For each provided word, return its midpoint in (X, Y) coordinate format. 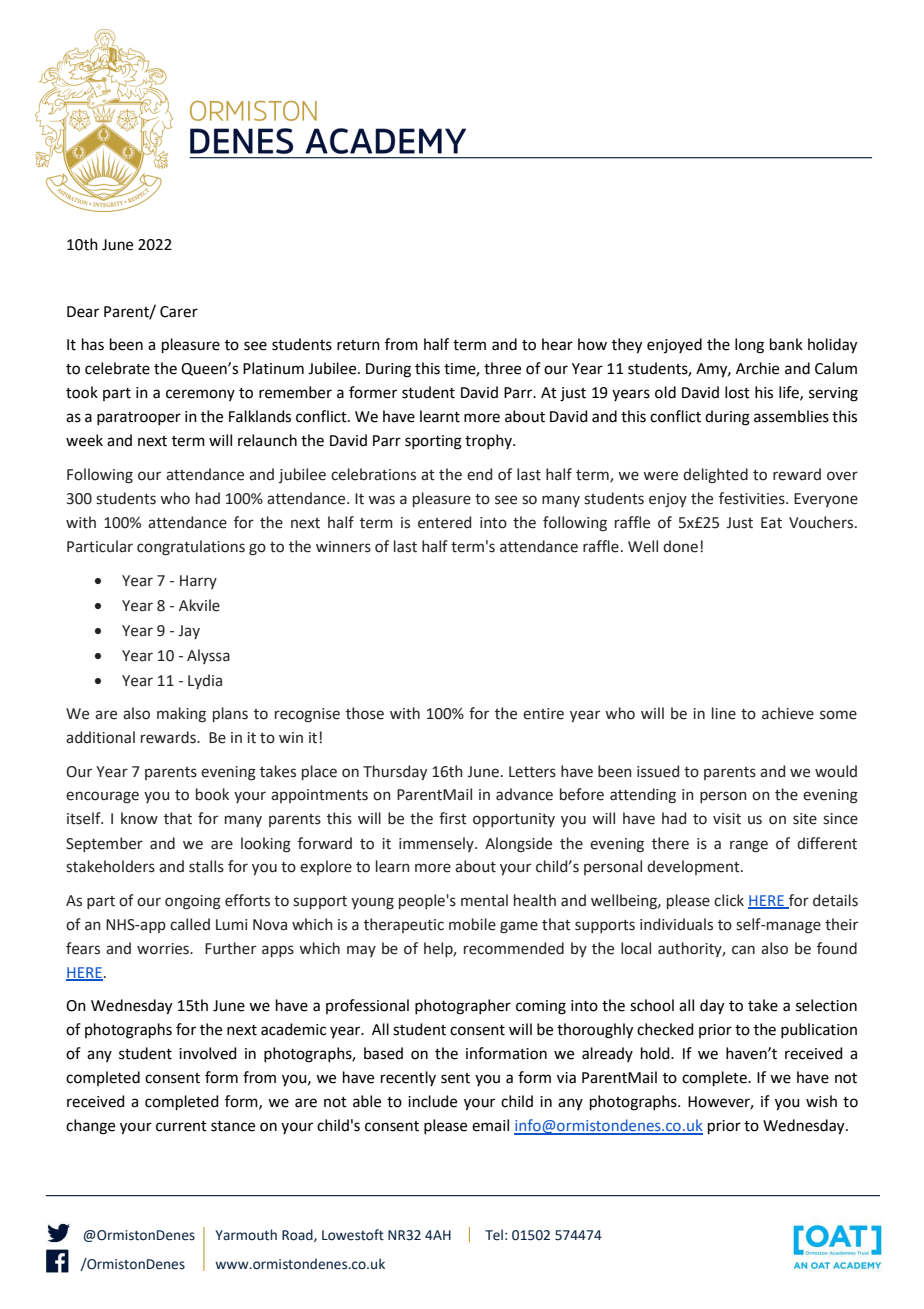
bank (786, 344)
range (749, 846)
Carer (179, 312)
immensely (437, 844)
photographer (463, 1007)
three (502, 368)
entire (543, 714)
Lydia (205, 681)
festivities (753, 498)
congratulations (191, 548)
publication (819, 1030)
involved (208, 1053)
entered (444, 522)
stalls (206, 866)
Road (298, 1235)
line (724, 713)
